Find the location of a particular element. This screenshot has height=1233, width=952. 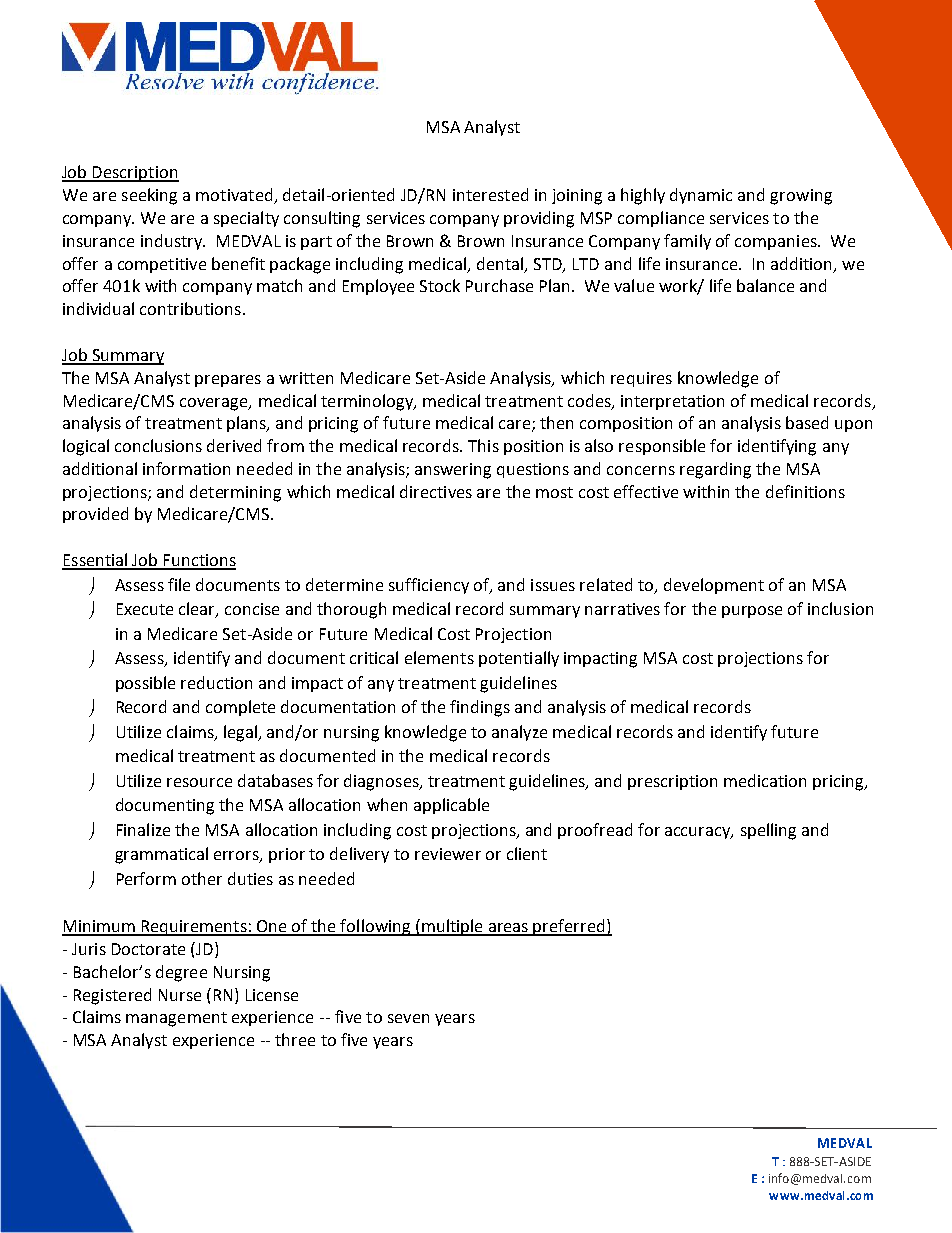

interested is located at coordinates (490, 194).
